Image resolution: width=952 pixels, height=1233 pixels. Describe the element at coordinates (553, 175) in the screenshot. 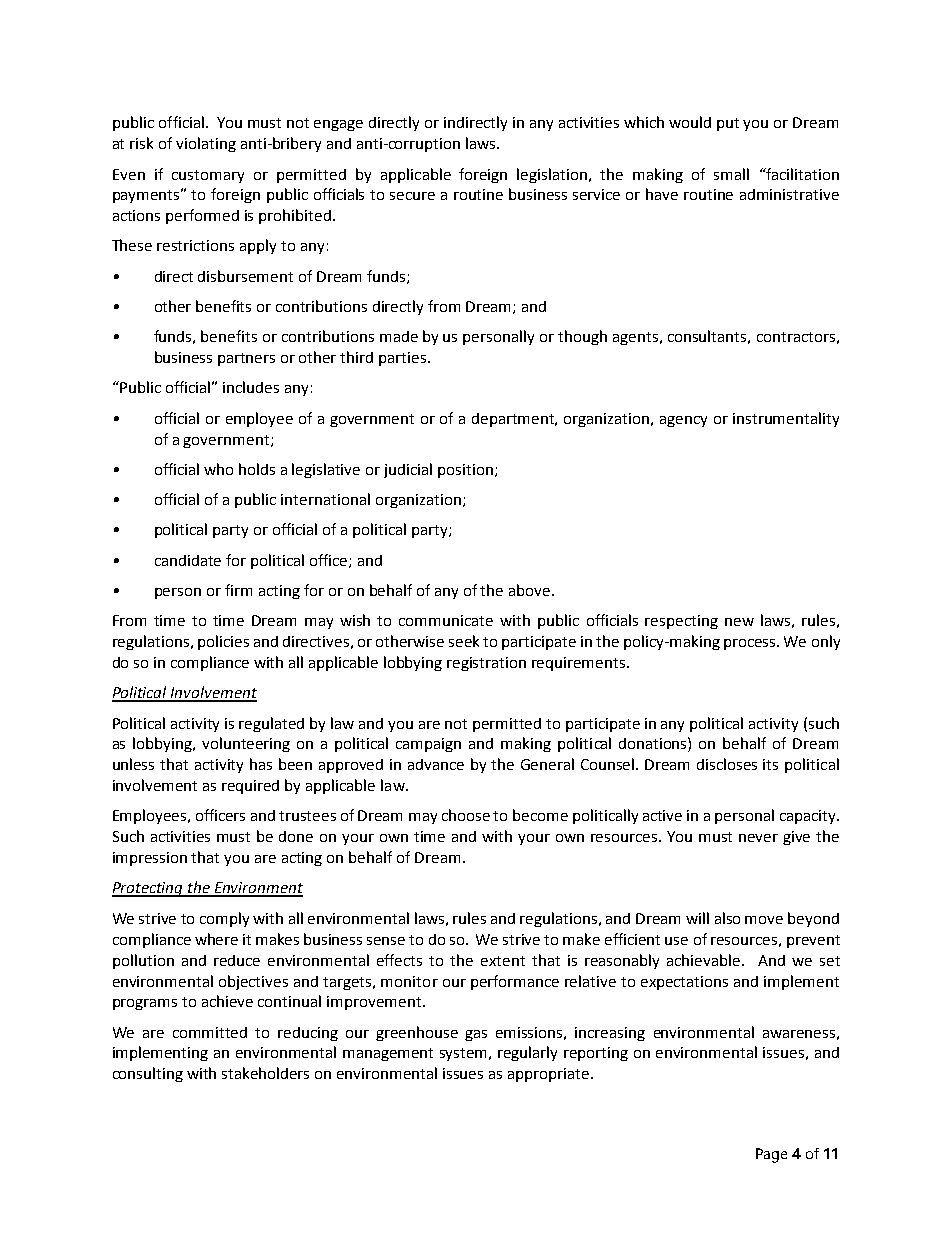

I see `legislation` at that location.
